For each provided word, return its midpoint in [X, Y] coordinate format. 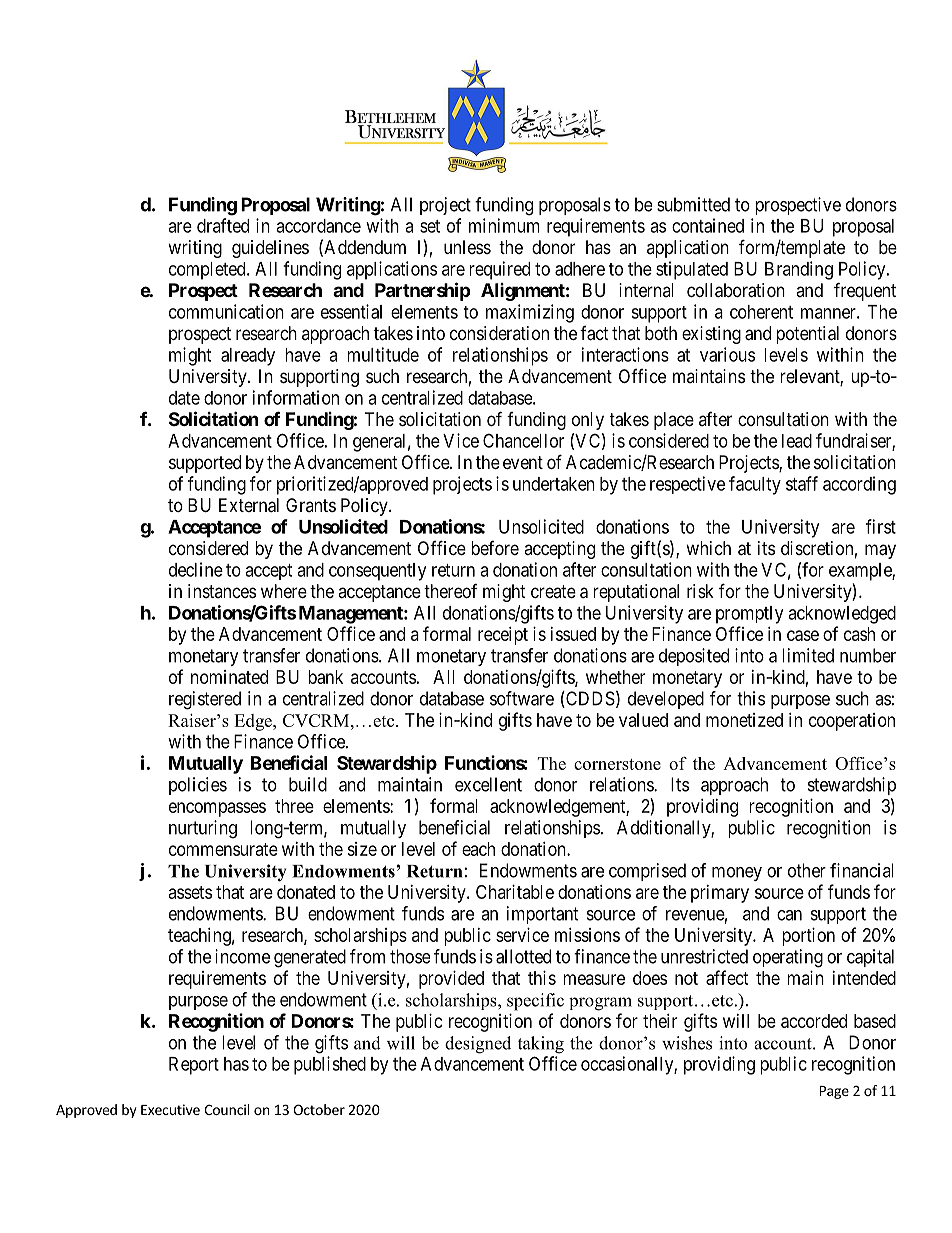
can [789, 915]
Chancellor [523, 440]
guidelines [270, 249]
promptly [749, 615]
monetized [744, 720]
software [522, 698]
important [543, 915]
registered [205, 700]
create [553, 591]
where [284, 591]
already [248, 357]
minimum [504, 225]
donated [306, 892]
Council [227, 1109]
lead [797, 441]
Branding [799, 270]
